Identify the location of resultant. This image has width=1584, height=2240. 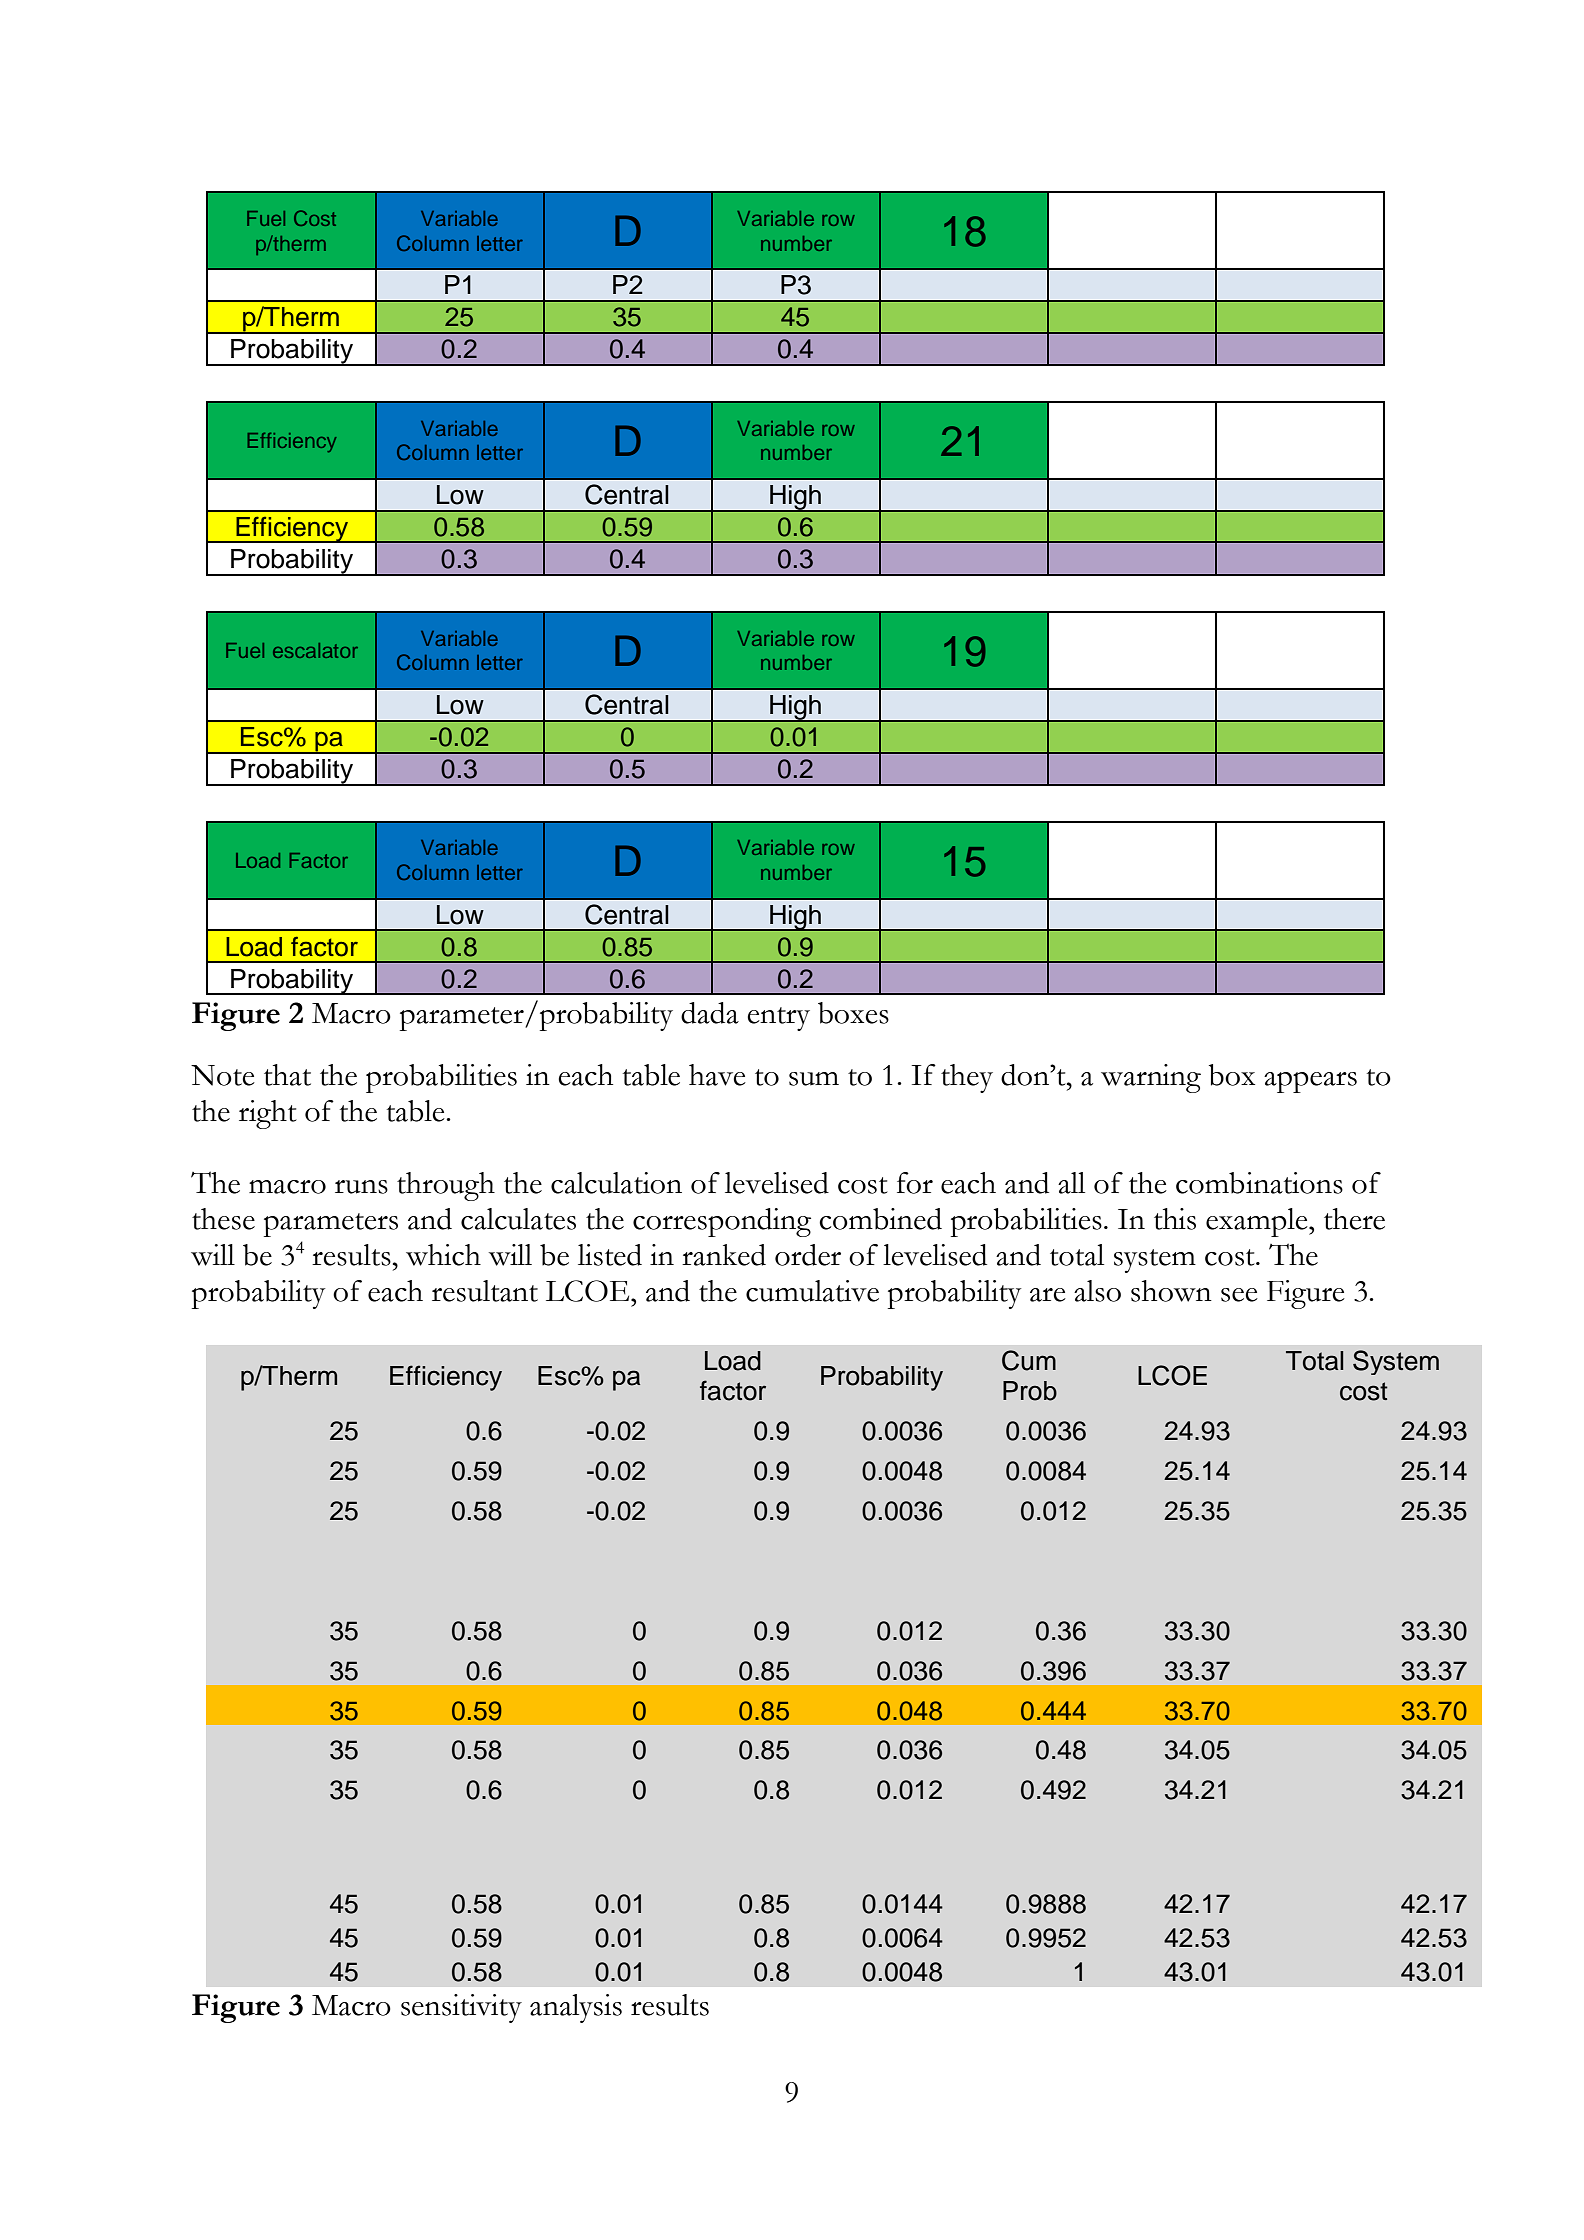
(485, 1291).
